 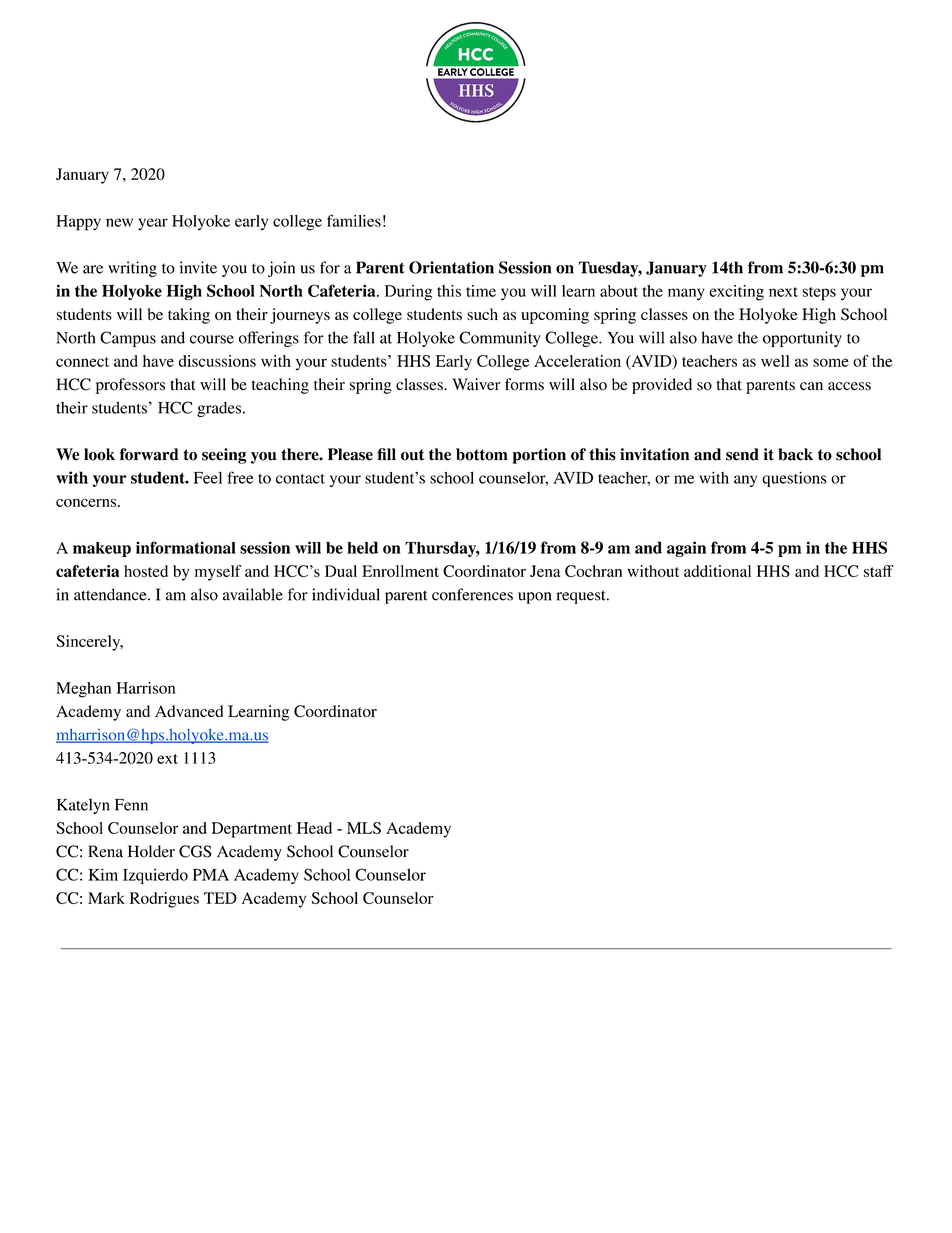 What do you see at coordinates (451, 267) in the page?
I see `Orientation` at bounding box center [451, 267].
